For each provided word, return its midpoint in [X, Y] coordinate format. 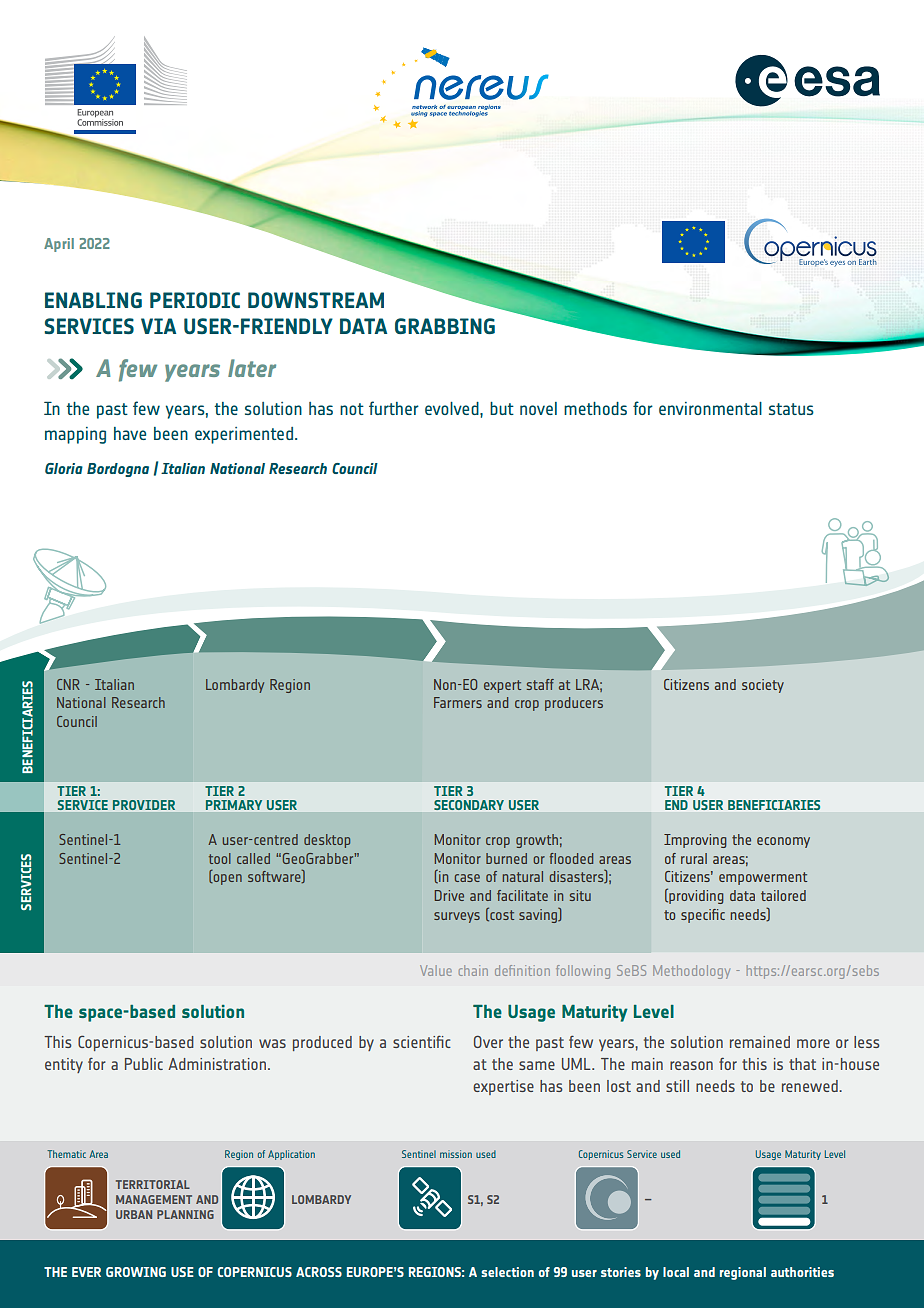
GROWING [136, 1272]
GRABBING [445, 326]
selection [507, 1272]
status [791, 409]
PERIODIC [195, 300]
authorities [802, 1272]
